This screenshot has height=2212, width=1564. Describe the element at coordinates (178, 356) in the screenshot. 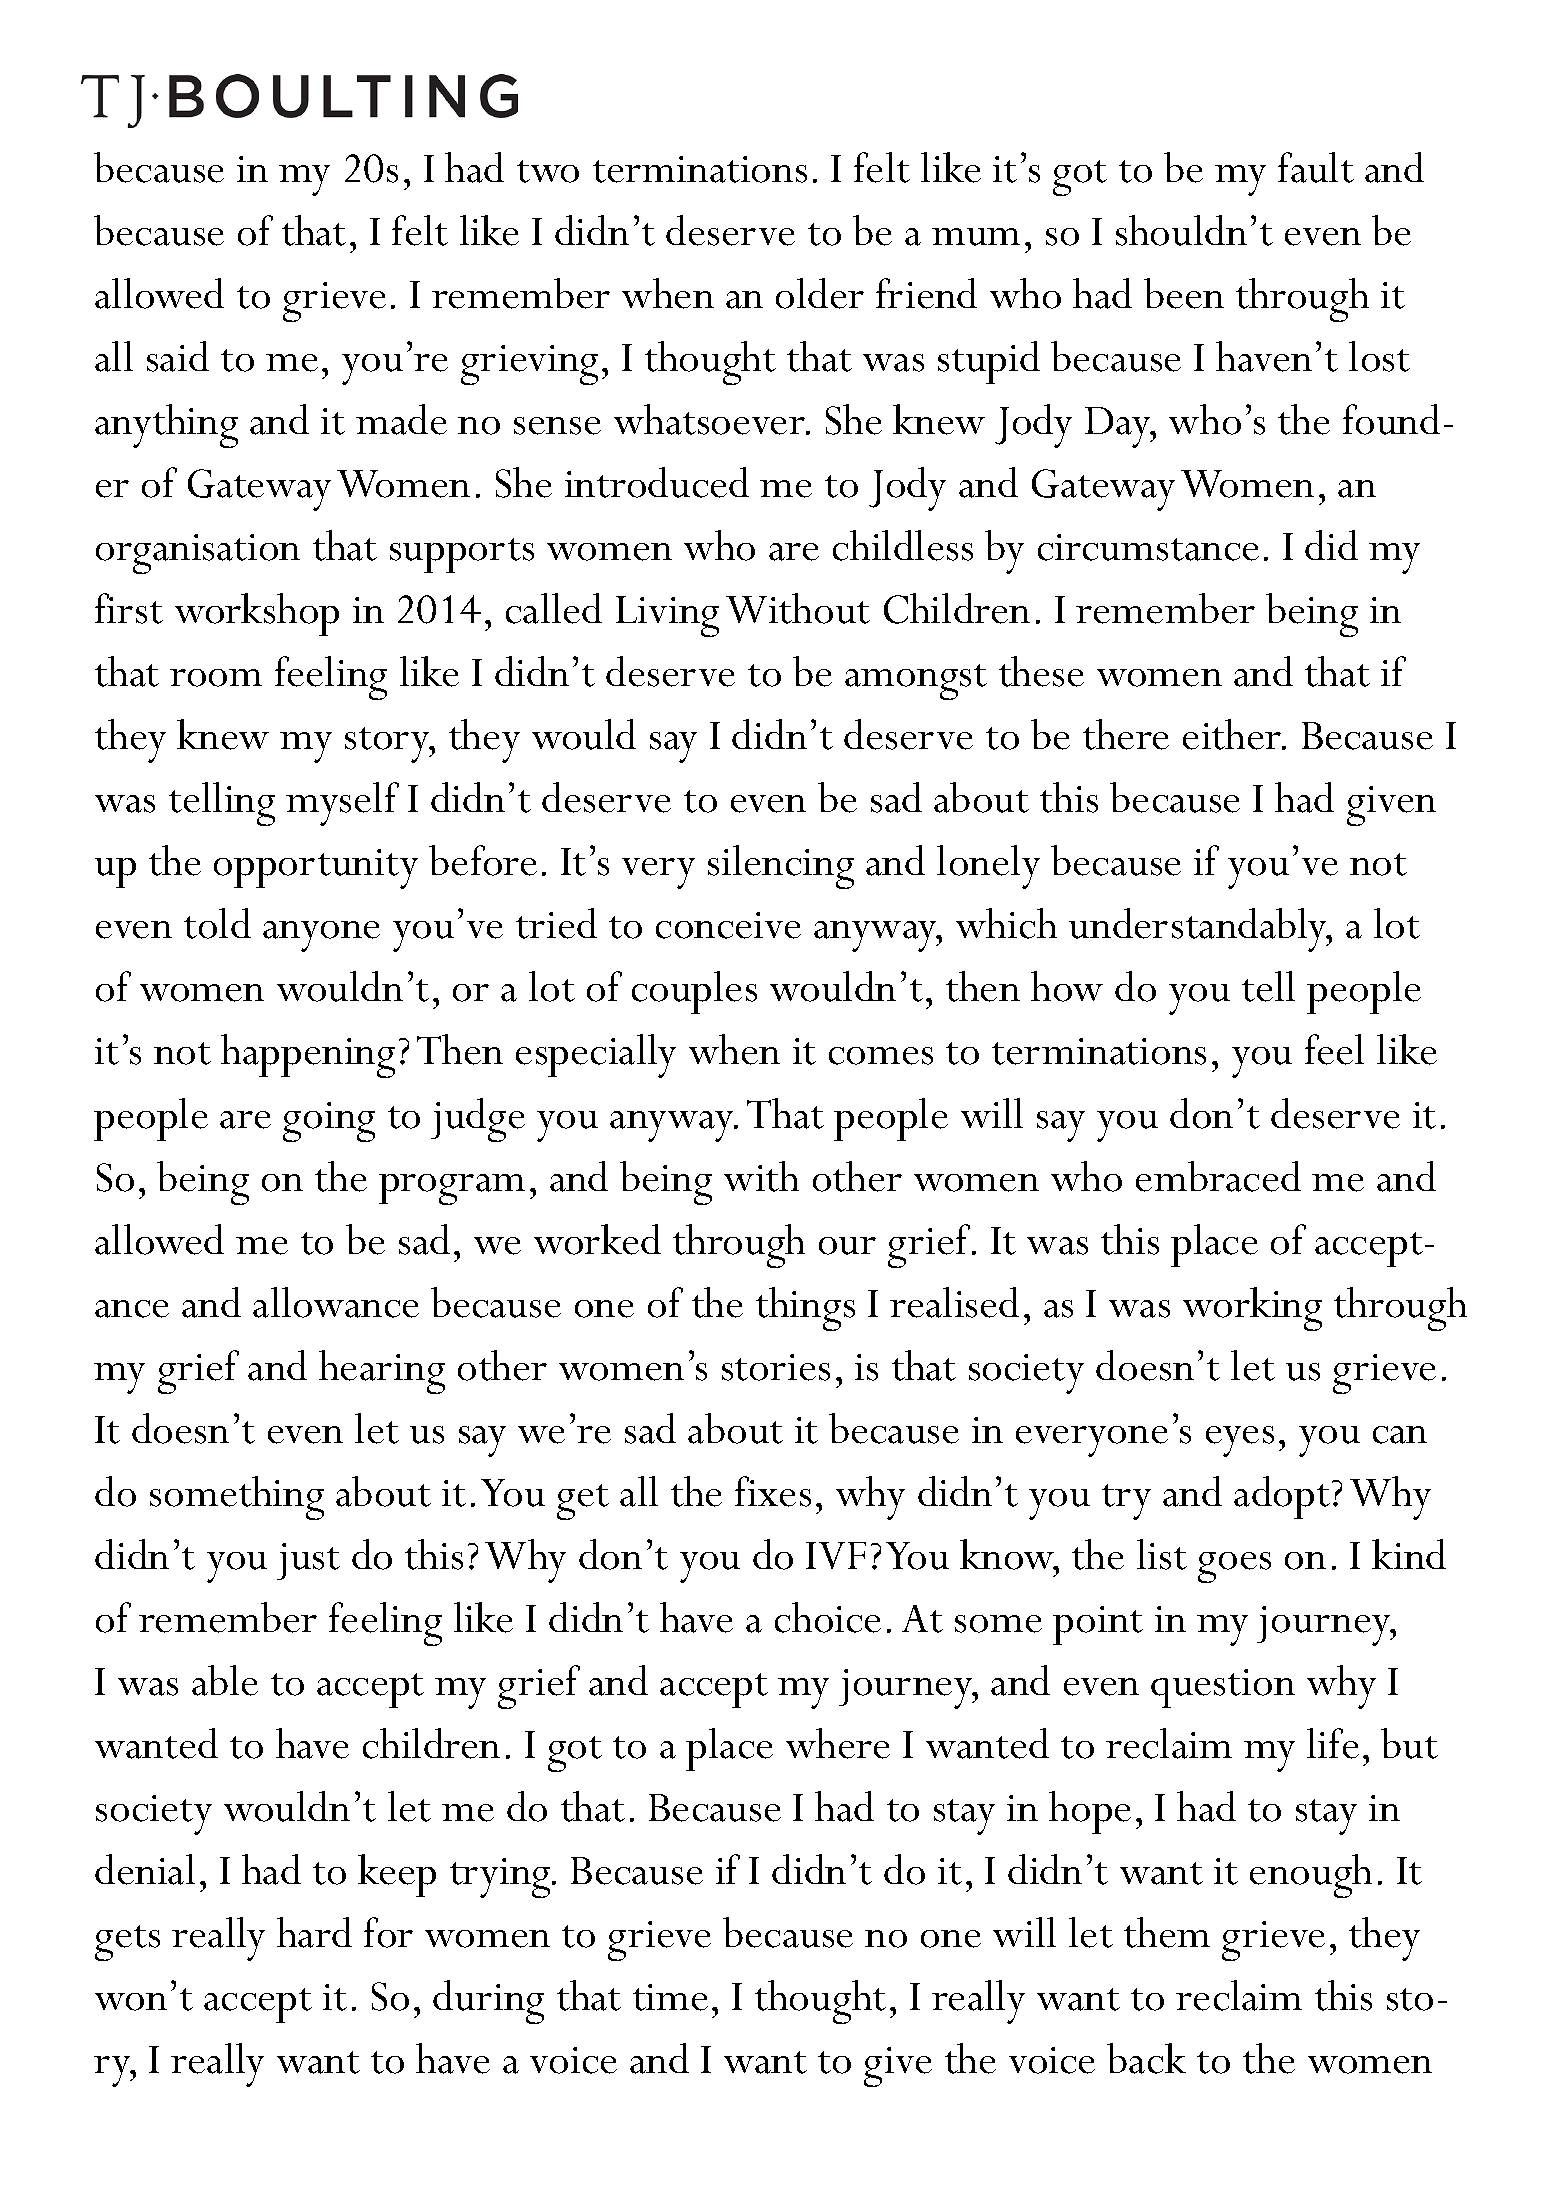

I see `said` at that location.
